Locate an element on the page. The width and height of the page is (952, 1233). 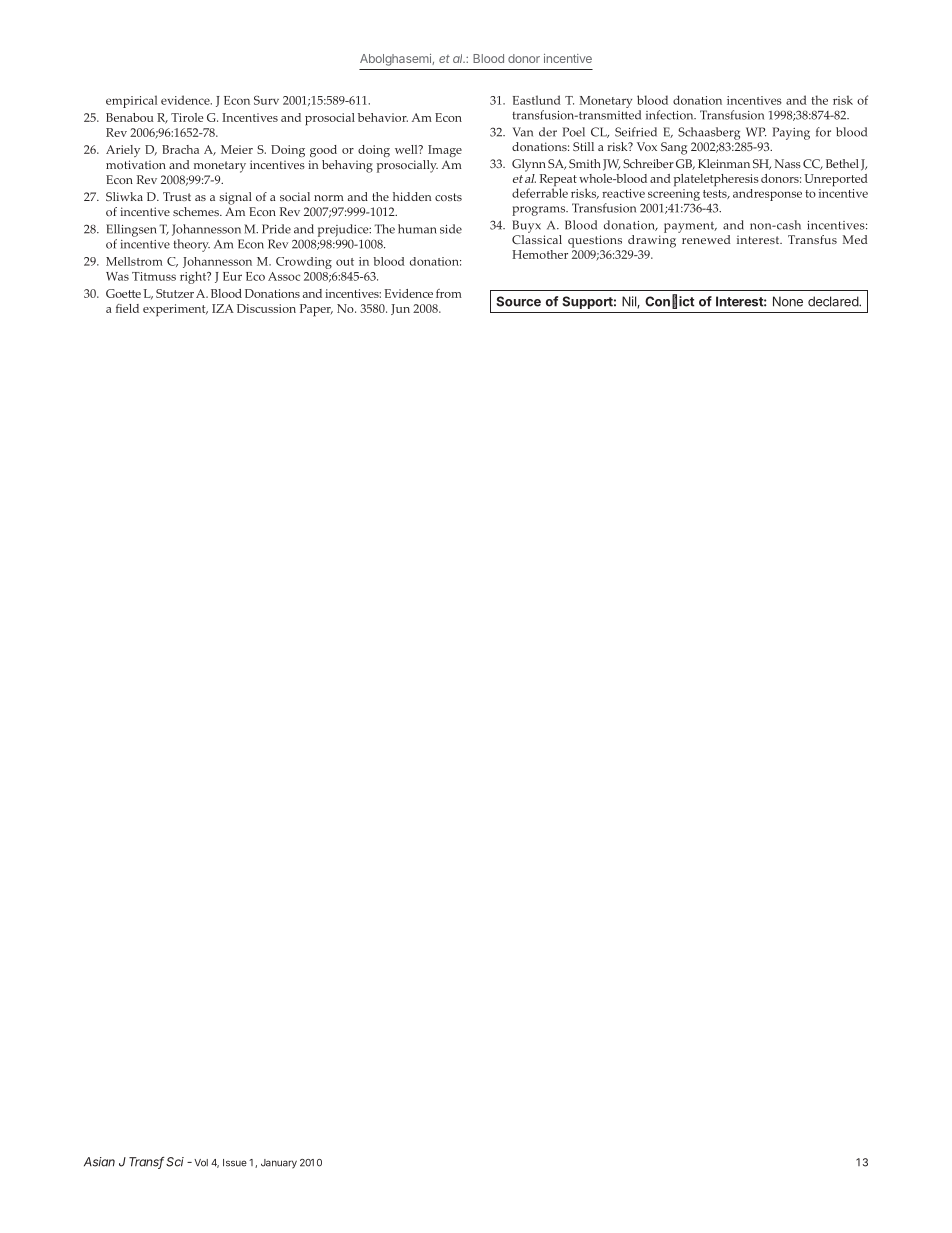
Paying is located at coordinates (791, 133).
